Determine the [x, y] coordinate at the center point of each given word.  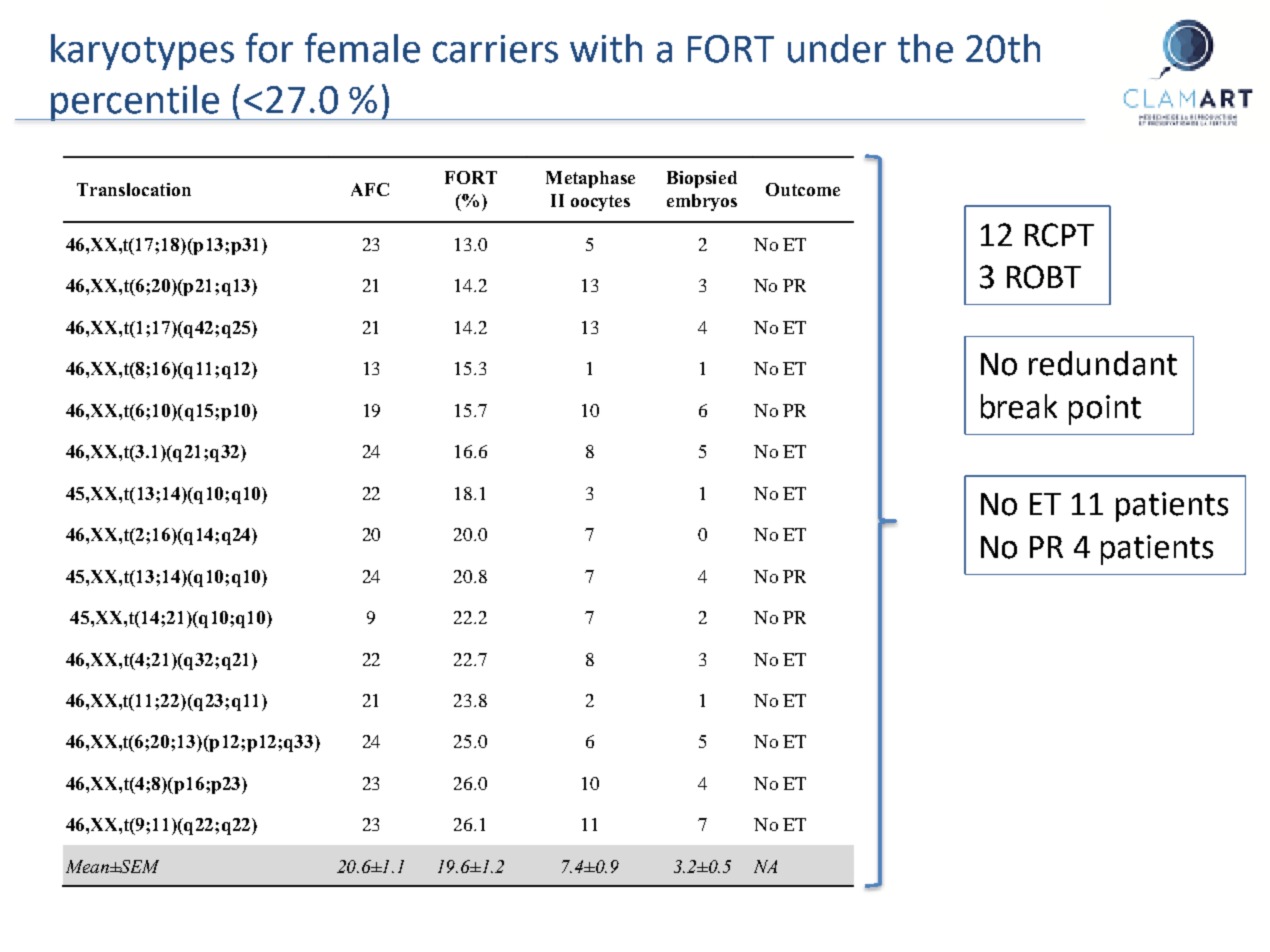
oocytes [600, 203]
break [1019, 406]
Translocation [134, 189]
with [606, 48]
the [925, 48]
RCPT [1059, 235]
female [362, 48]
